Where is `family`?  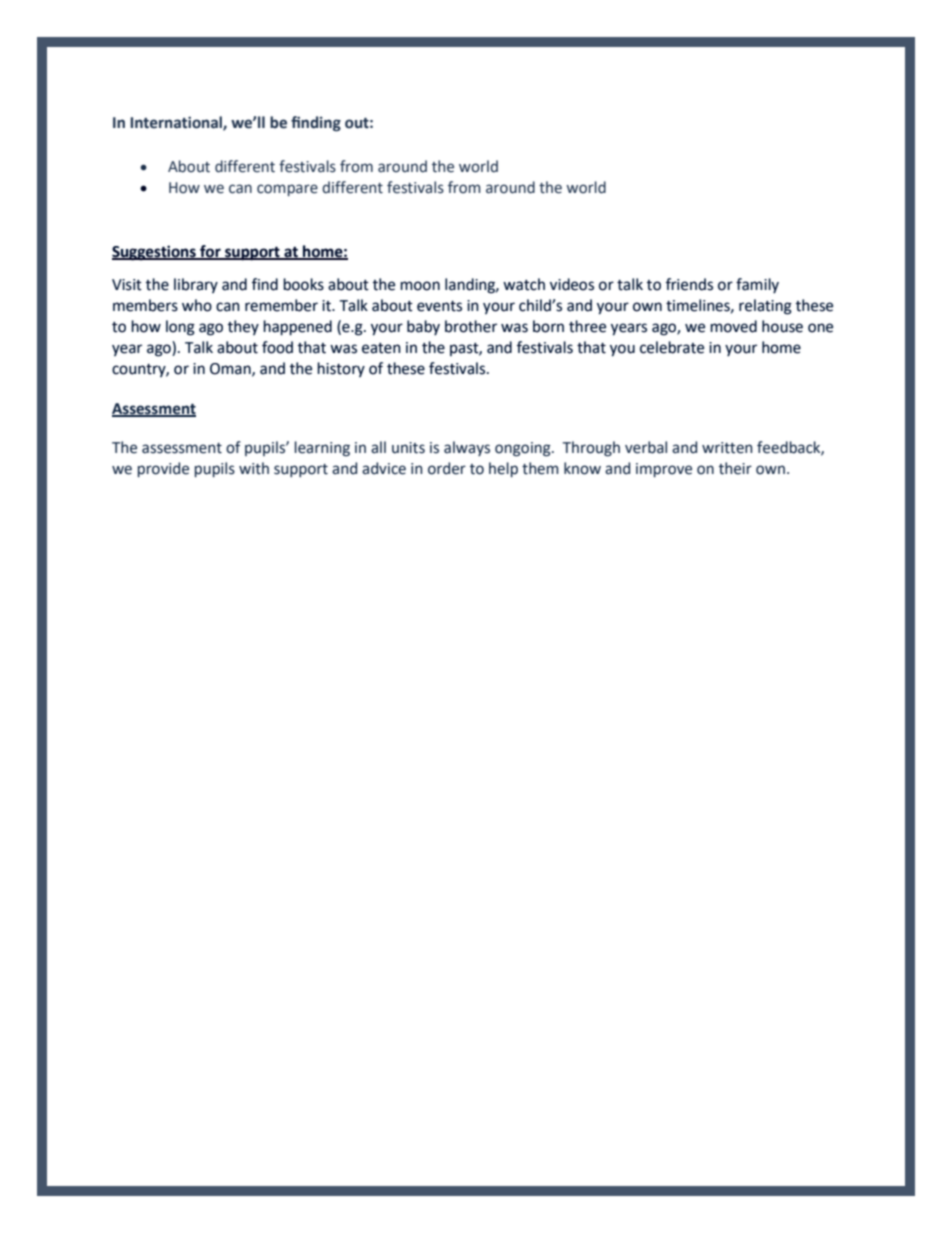
family is located at coordinates (757, 285).
